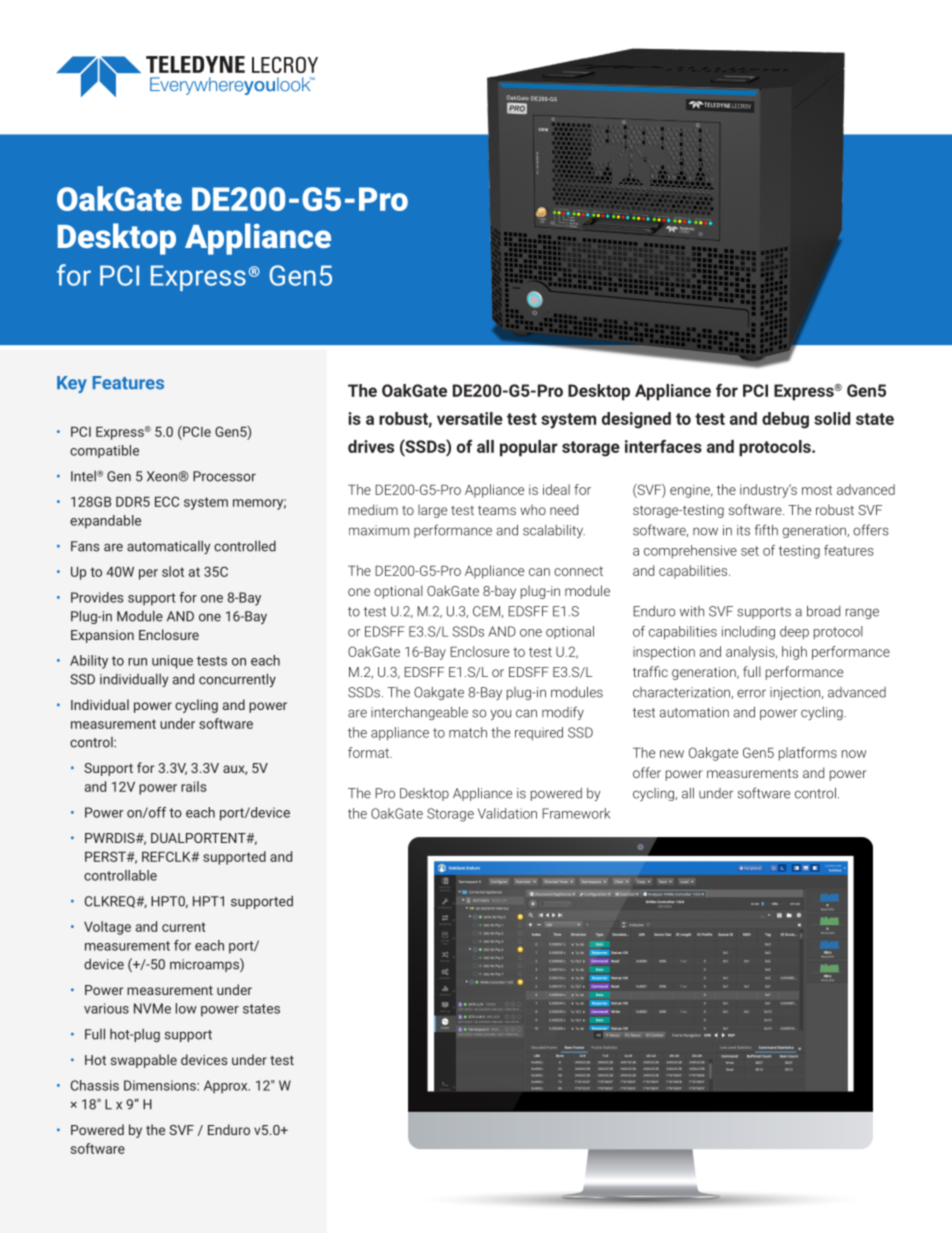 The height and width of the image is (1233, 952). I want to click on match, so click(468, 732).
